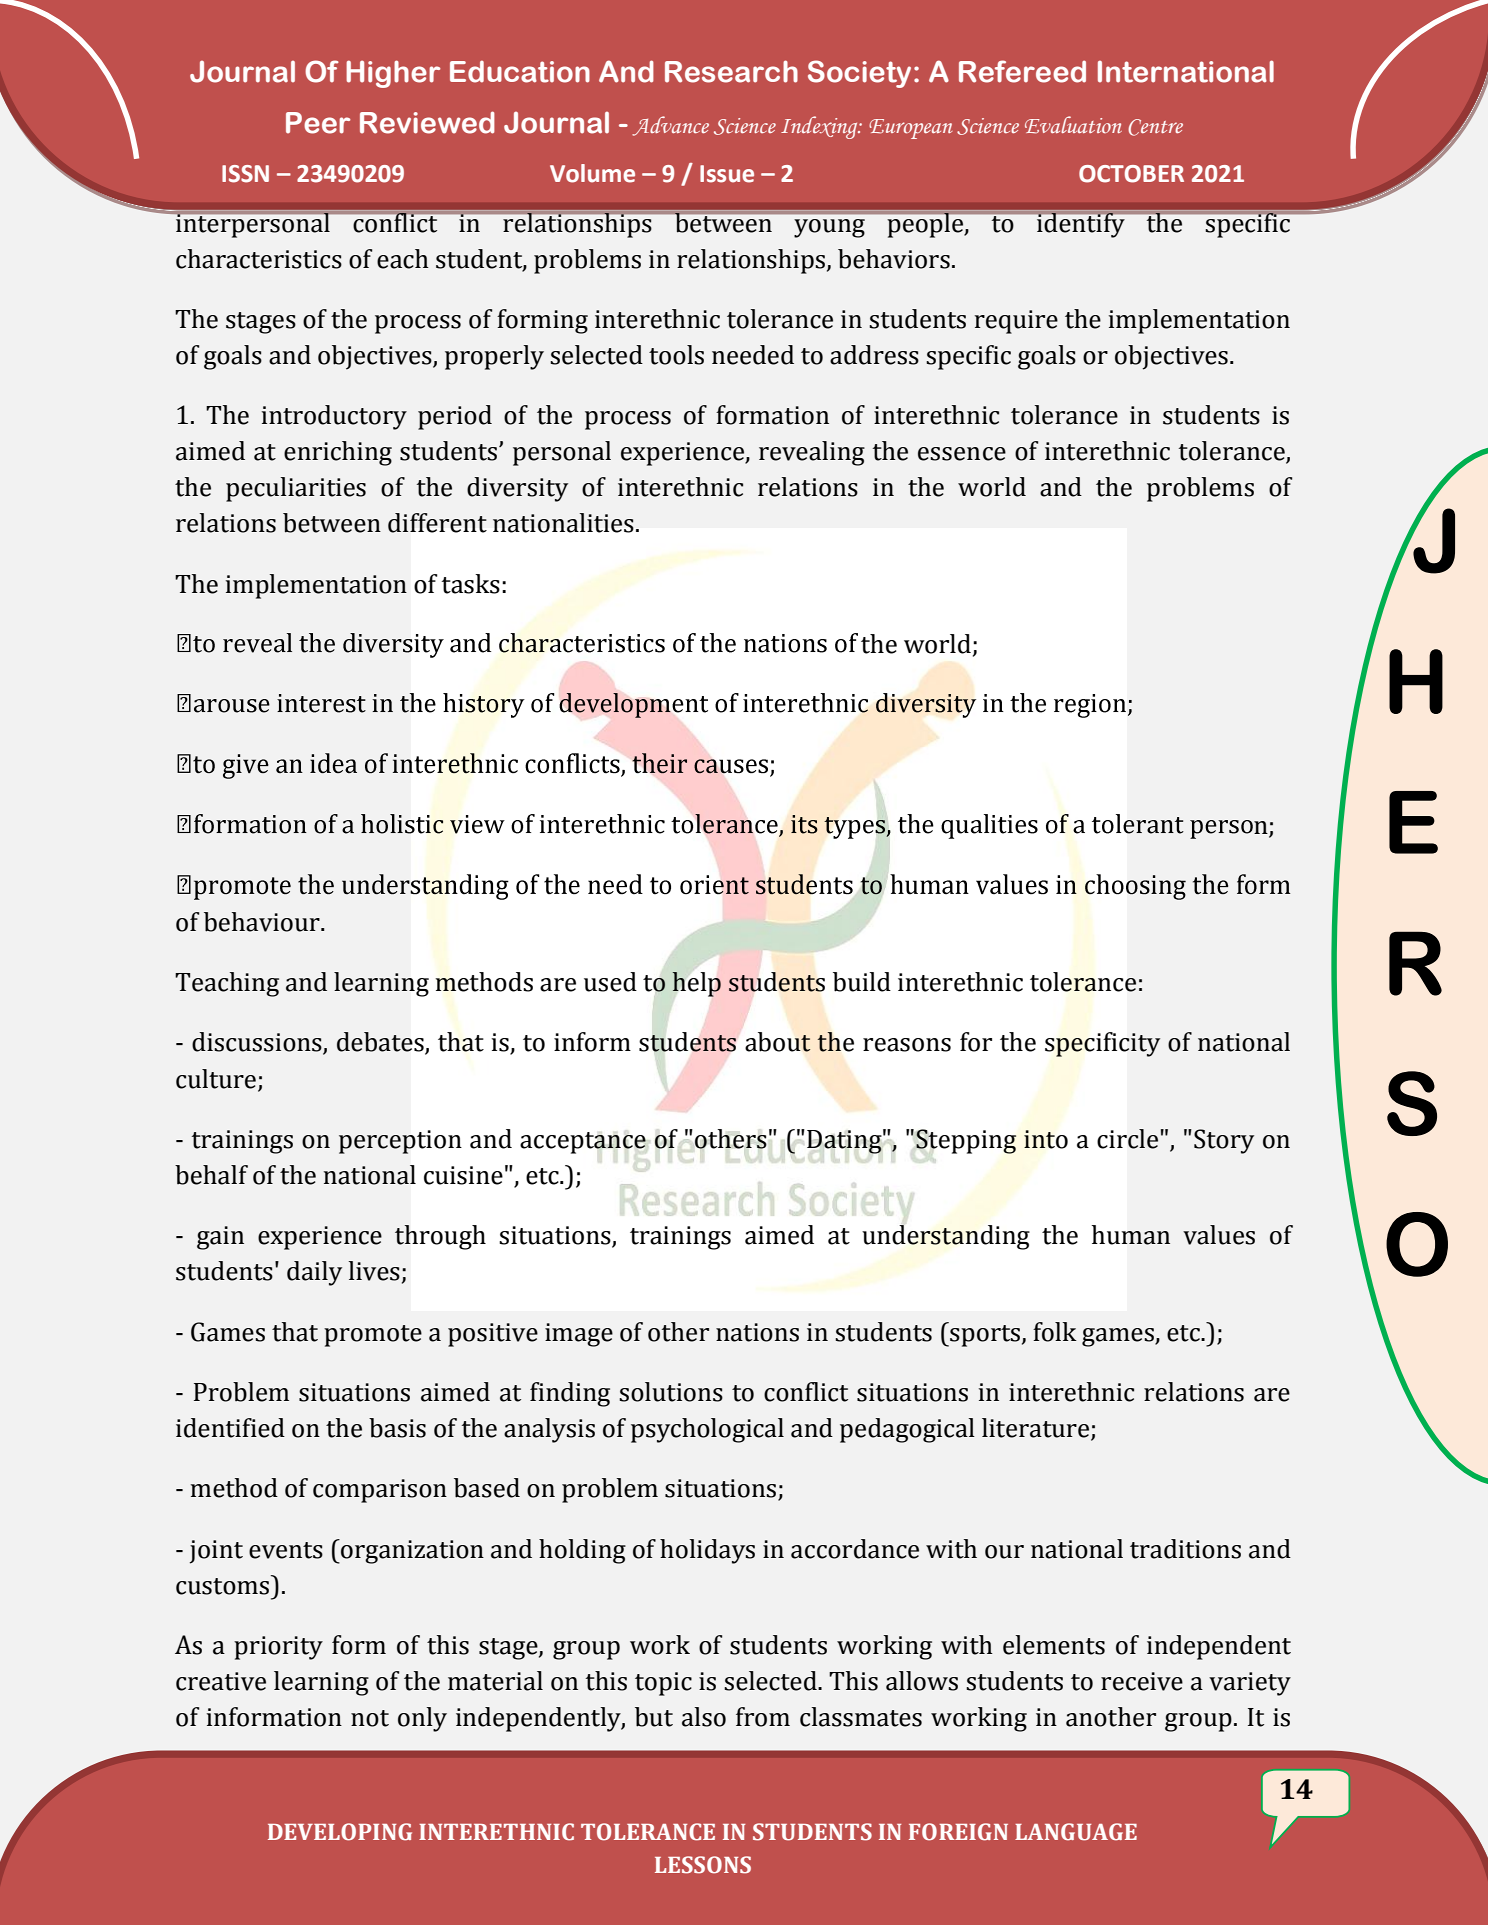 This page has width=1488, height=1925. I want to click on Centre, so click(1155, 127).
